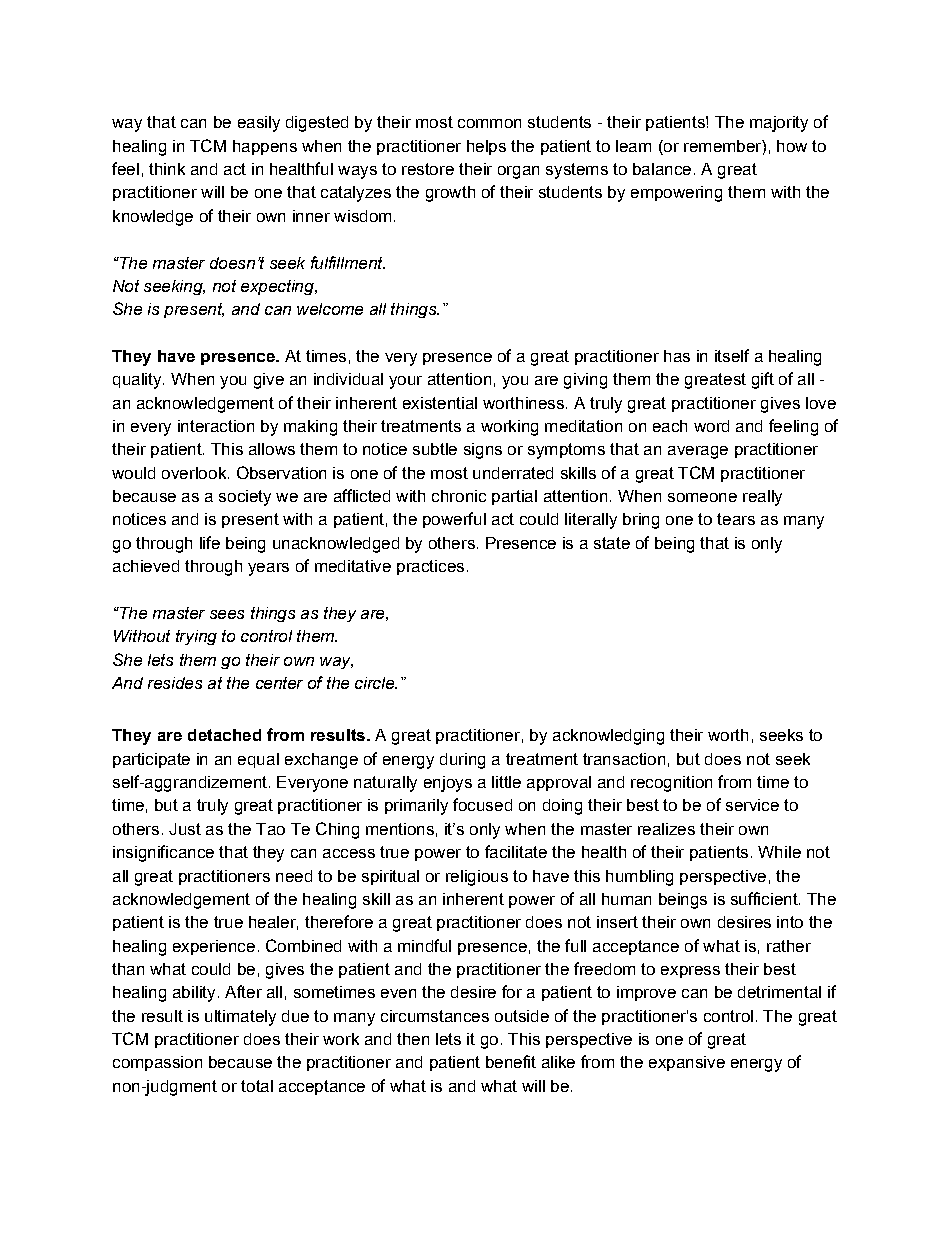 The image size is (952, 1233). I want to click on tears, so click(736, 519).
